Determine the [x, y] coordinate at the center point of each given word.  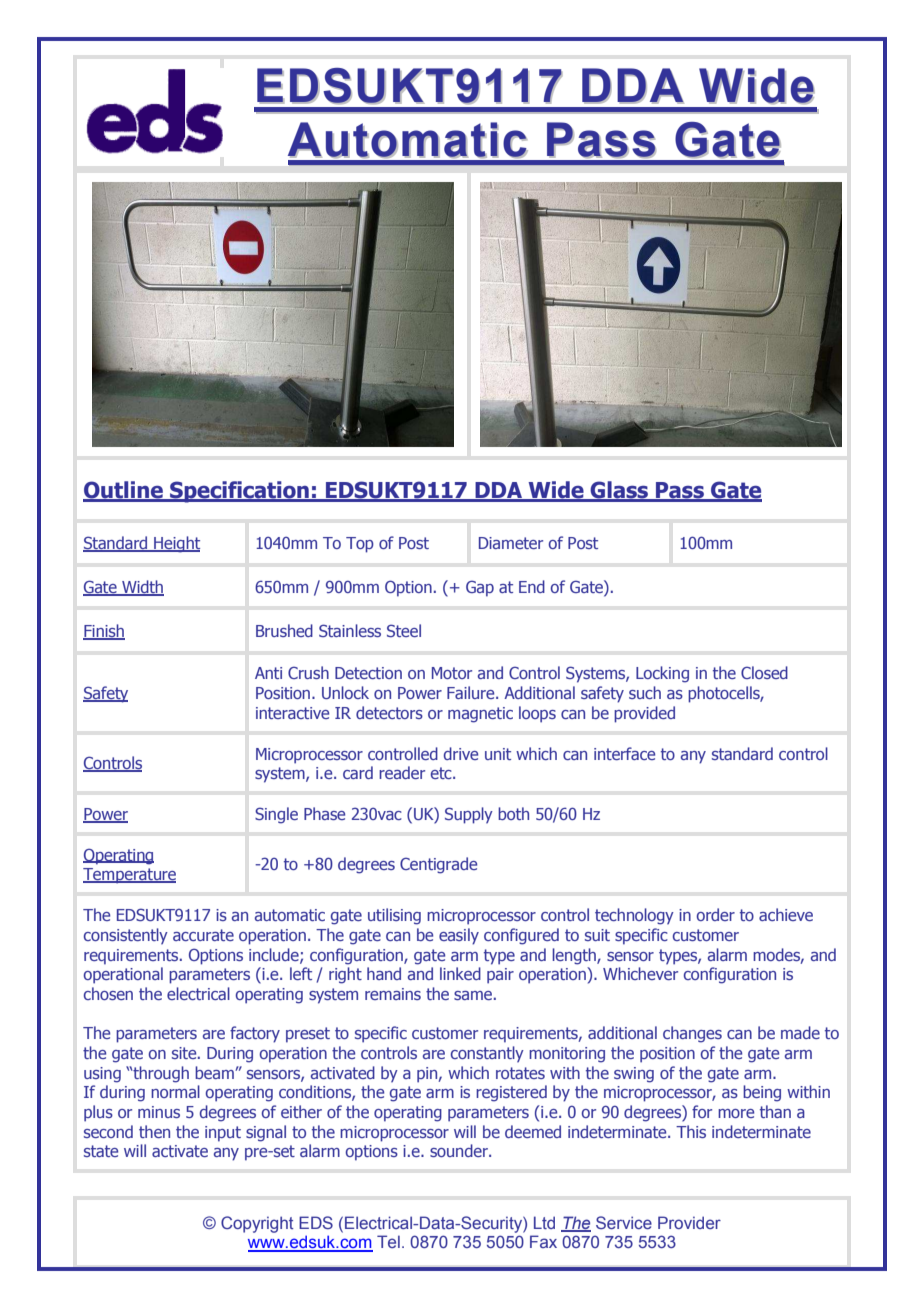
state [101, 1151]
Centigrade [438, 865]
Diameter [511, 543]
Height [176, 544]
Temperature [129, 876]
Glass [619, 491]
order [715, 914]
